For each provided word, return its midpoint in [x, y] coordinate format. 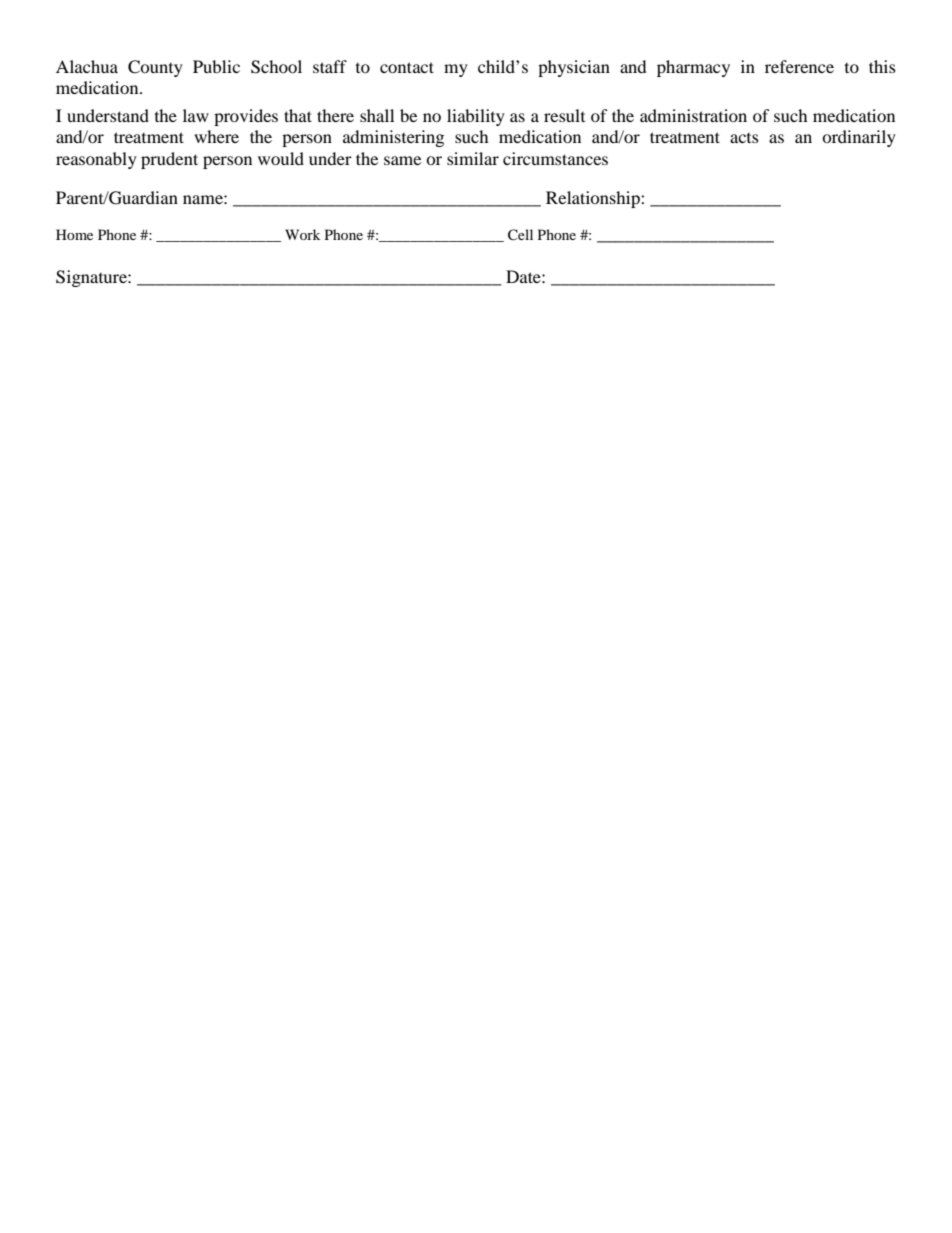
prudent [169, 160]
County [155, 68]
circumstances [555, 158]
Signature [92, 278]
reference [799, 66]
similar [473, 158]
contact [407, 67]
